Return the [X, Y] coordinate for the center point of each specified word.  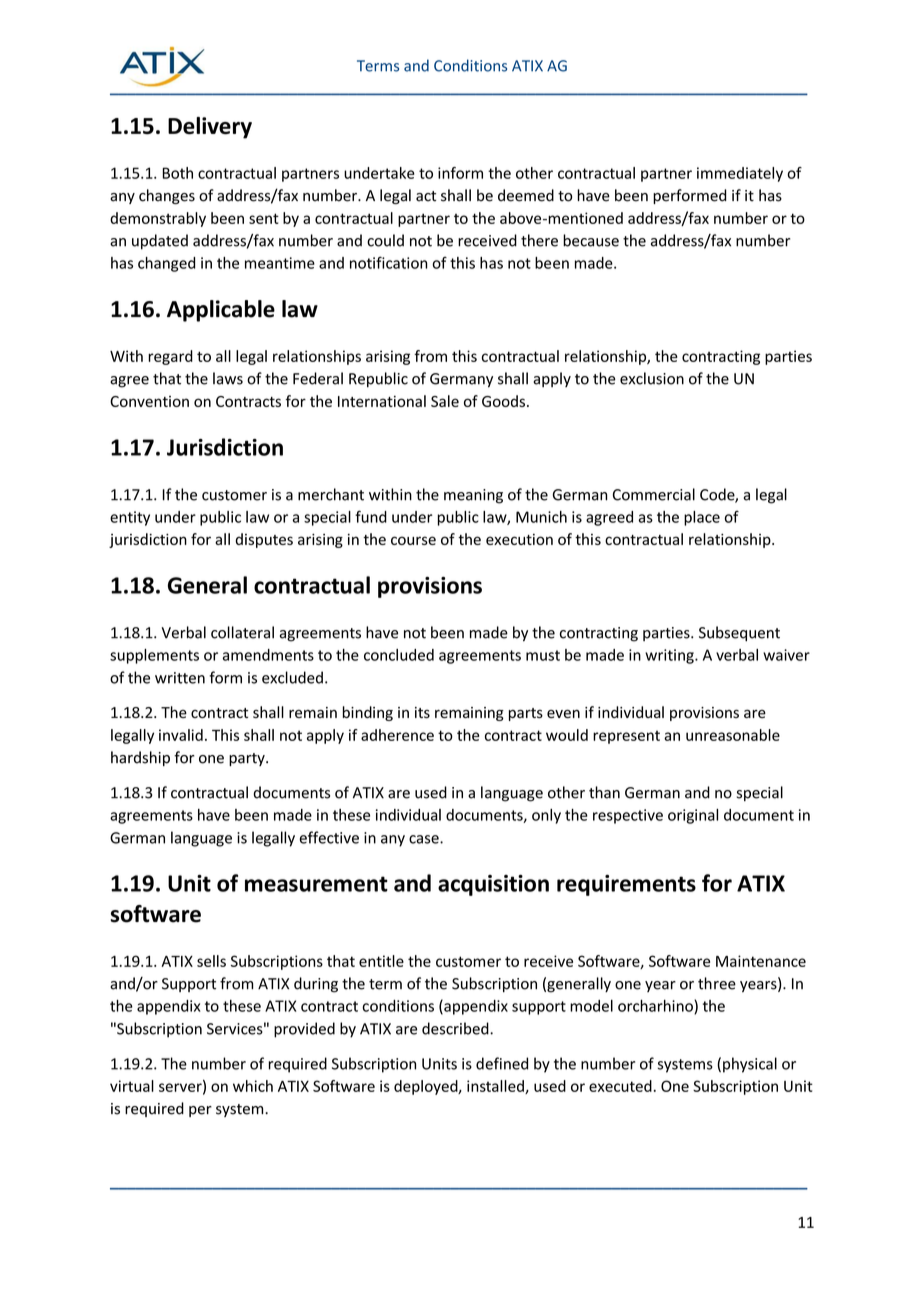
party [248, 759]
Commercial [654, 494]
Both [177, 173]
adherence [397, 735]
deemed [526, 195]
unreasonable [733, 735]
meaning [473, 496]
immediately [740, 174]
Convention [149, 401]
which [253, 1086]
